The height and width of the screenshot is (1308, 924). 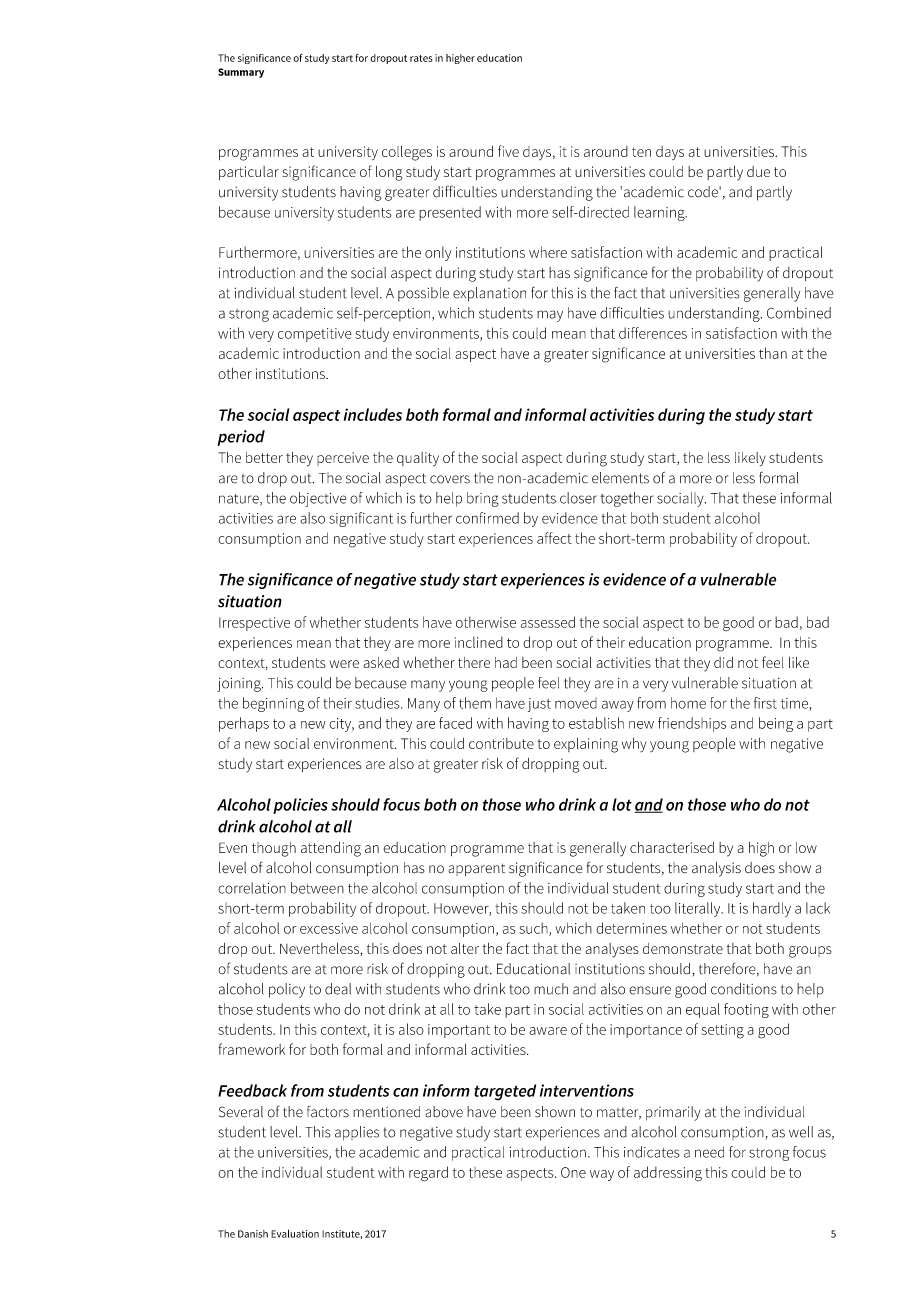 I want to click on hardly, so click(x=772, y=909).
